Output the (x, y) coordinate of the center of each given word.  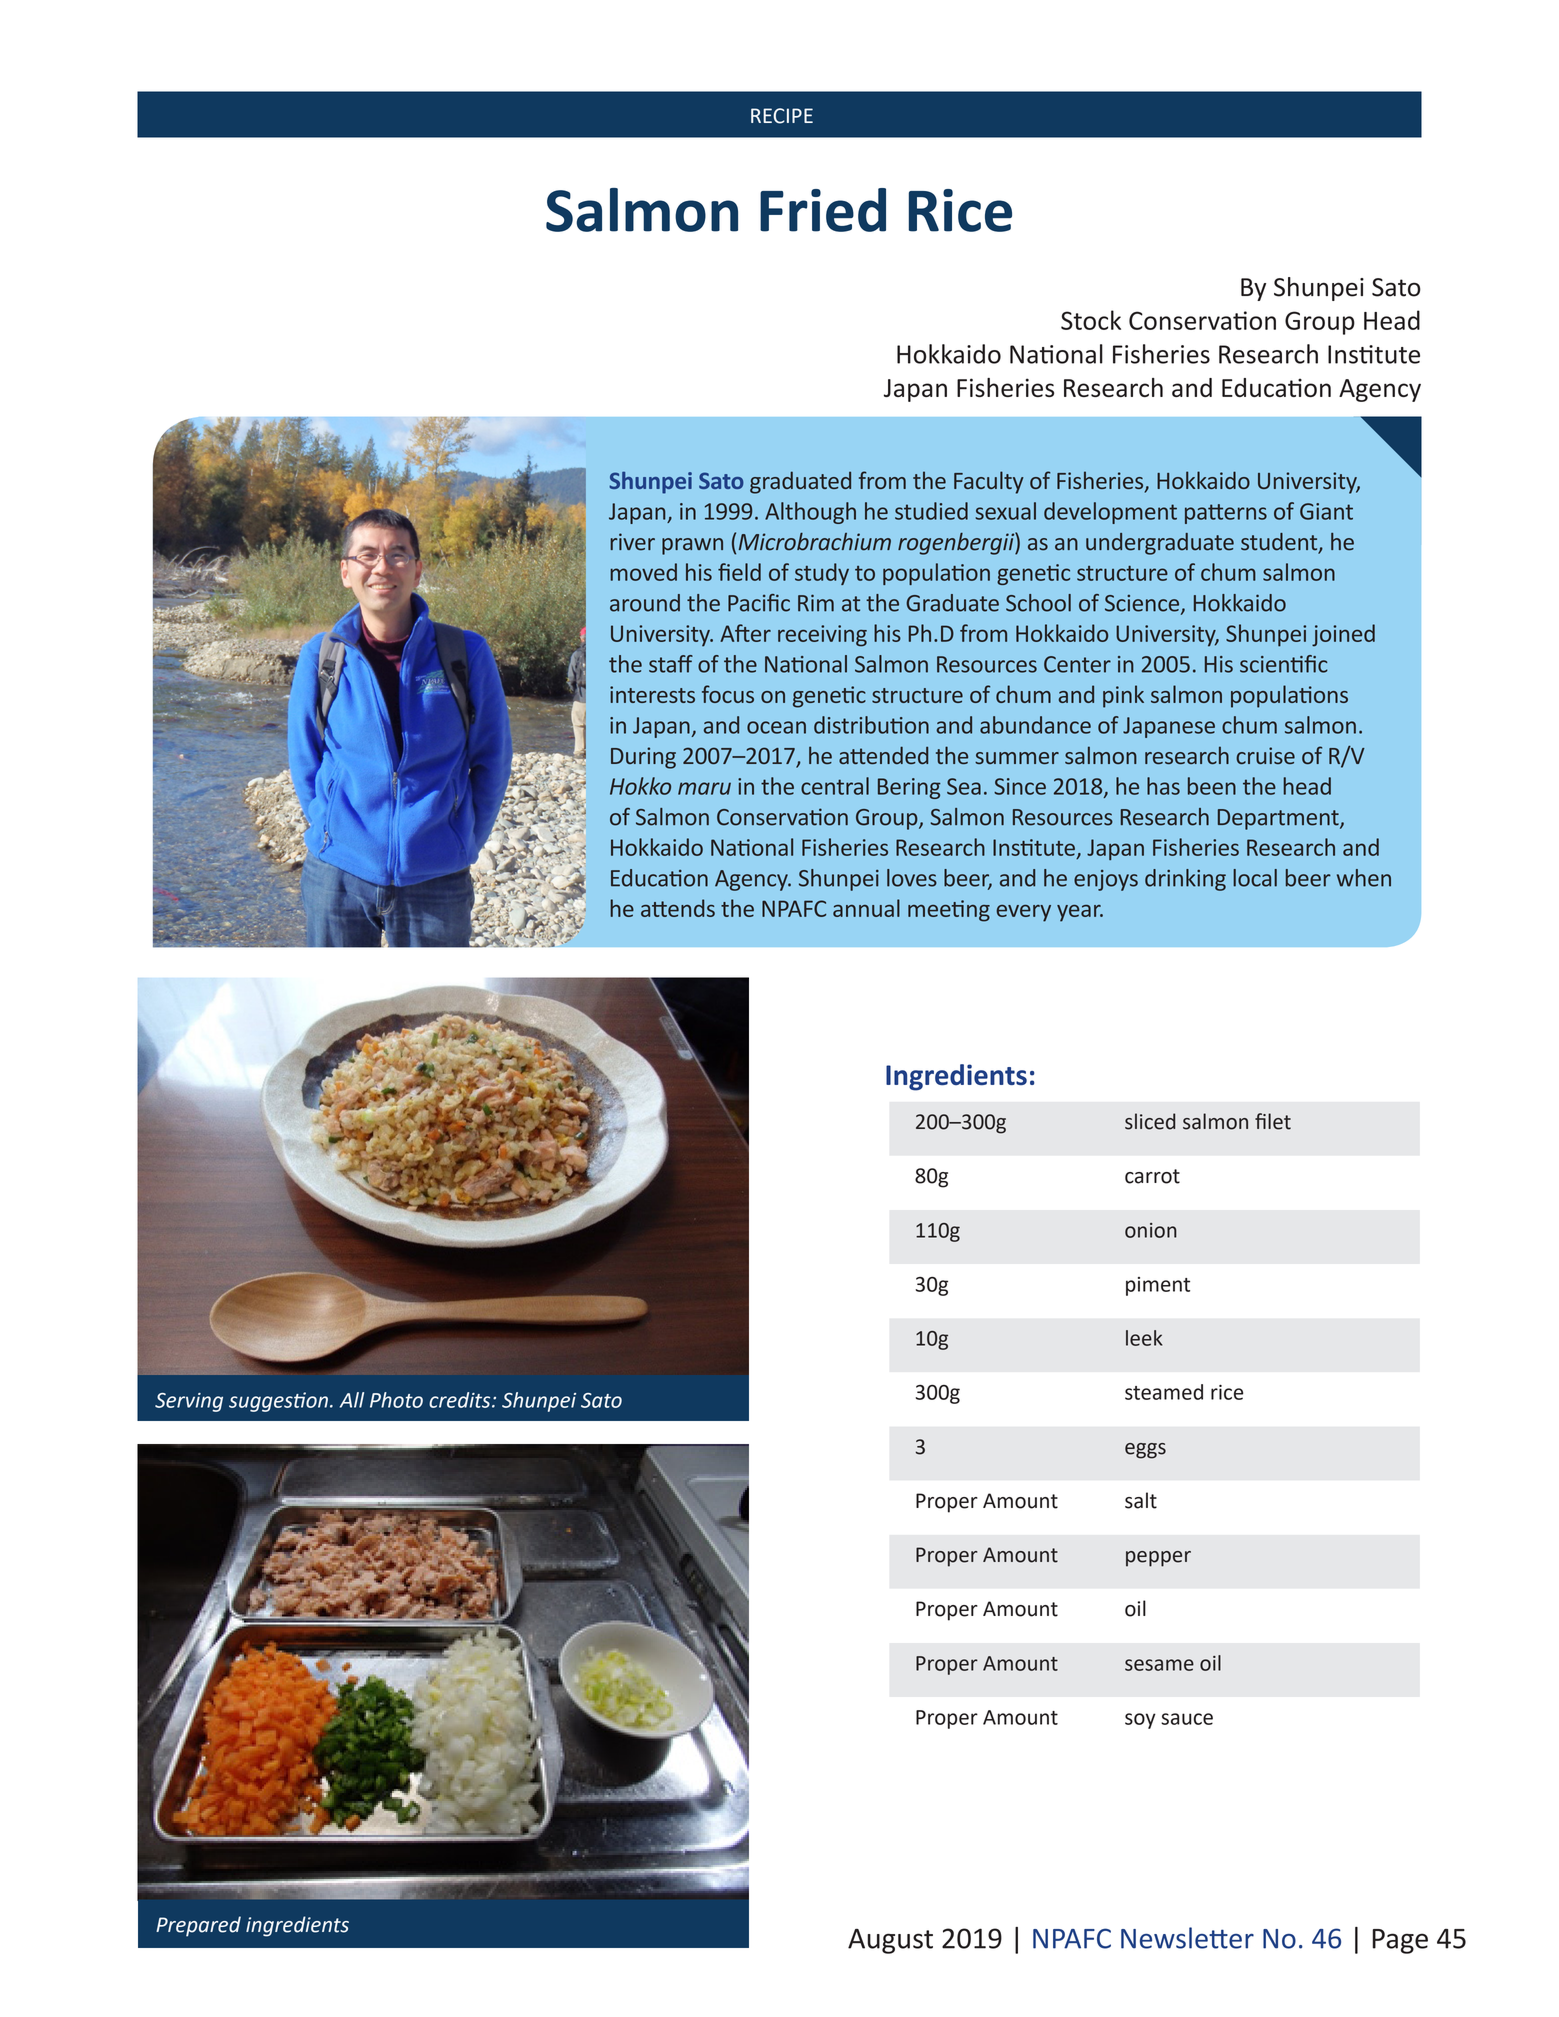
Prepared (198, 1926)
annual (866, 908)
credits (461, 1400)
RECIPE (782, 116)
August (890, 1941)
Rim (816, 603)
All (352, 1400)
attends (678, 908)
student (1280, 543)
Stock (1091, 320)
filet (1273, 1121)
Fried (823, 210)
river (632, 542)
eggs (1145, 1451)
